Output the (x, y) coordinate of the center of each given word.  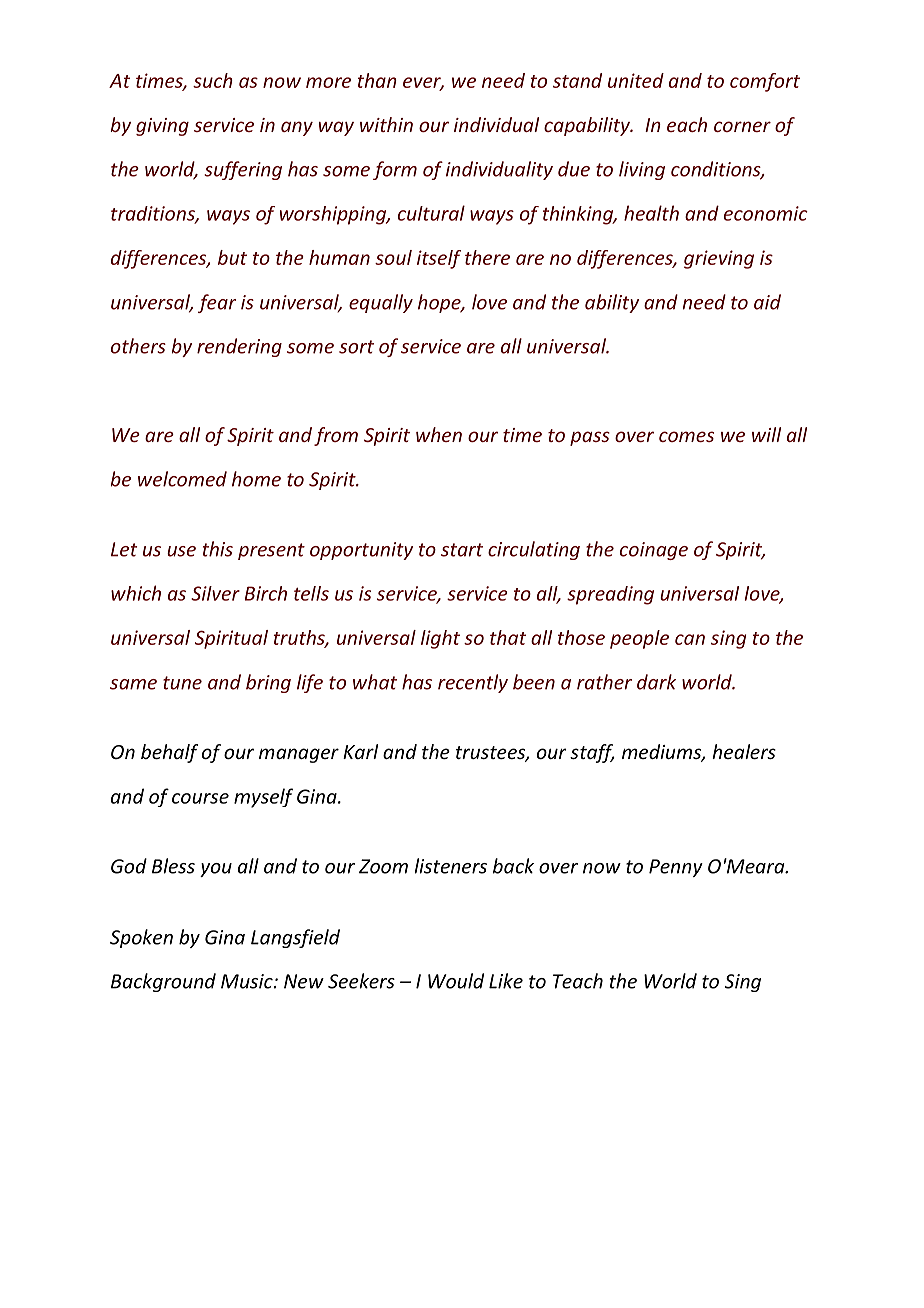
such (213, 80)
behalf (169, 753)
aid (767, 302)
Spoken (141, 938)
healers (744, 751)
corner (742, 126)
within (386, 124)
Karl (360, 751)
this (218, 549)
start (462, 550)
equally (381, 303)
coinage (654, 551)
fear (217, 303)
